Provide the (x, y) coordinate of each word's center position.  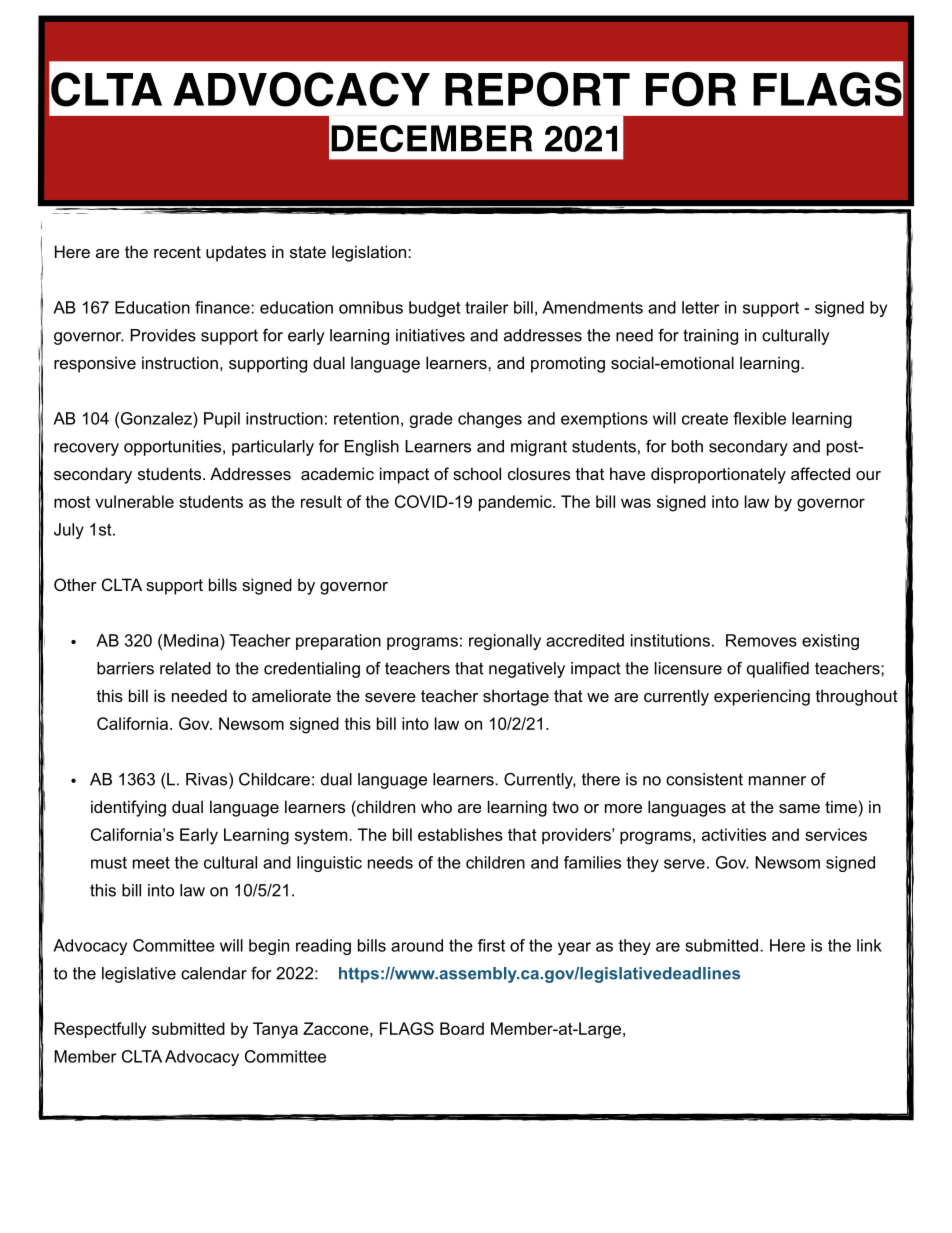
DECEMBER (431, 138)
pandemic (516, 503)
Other (75, 584)
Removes (761, 640)
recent (177, 252)
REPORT (537, 89)
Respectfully (100, 1030)
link (869, 945)
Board (462, 1028)
